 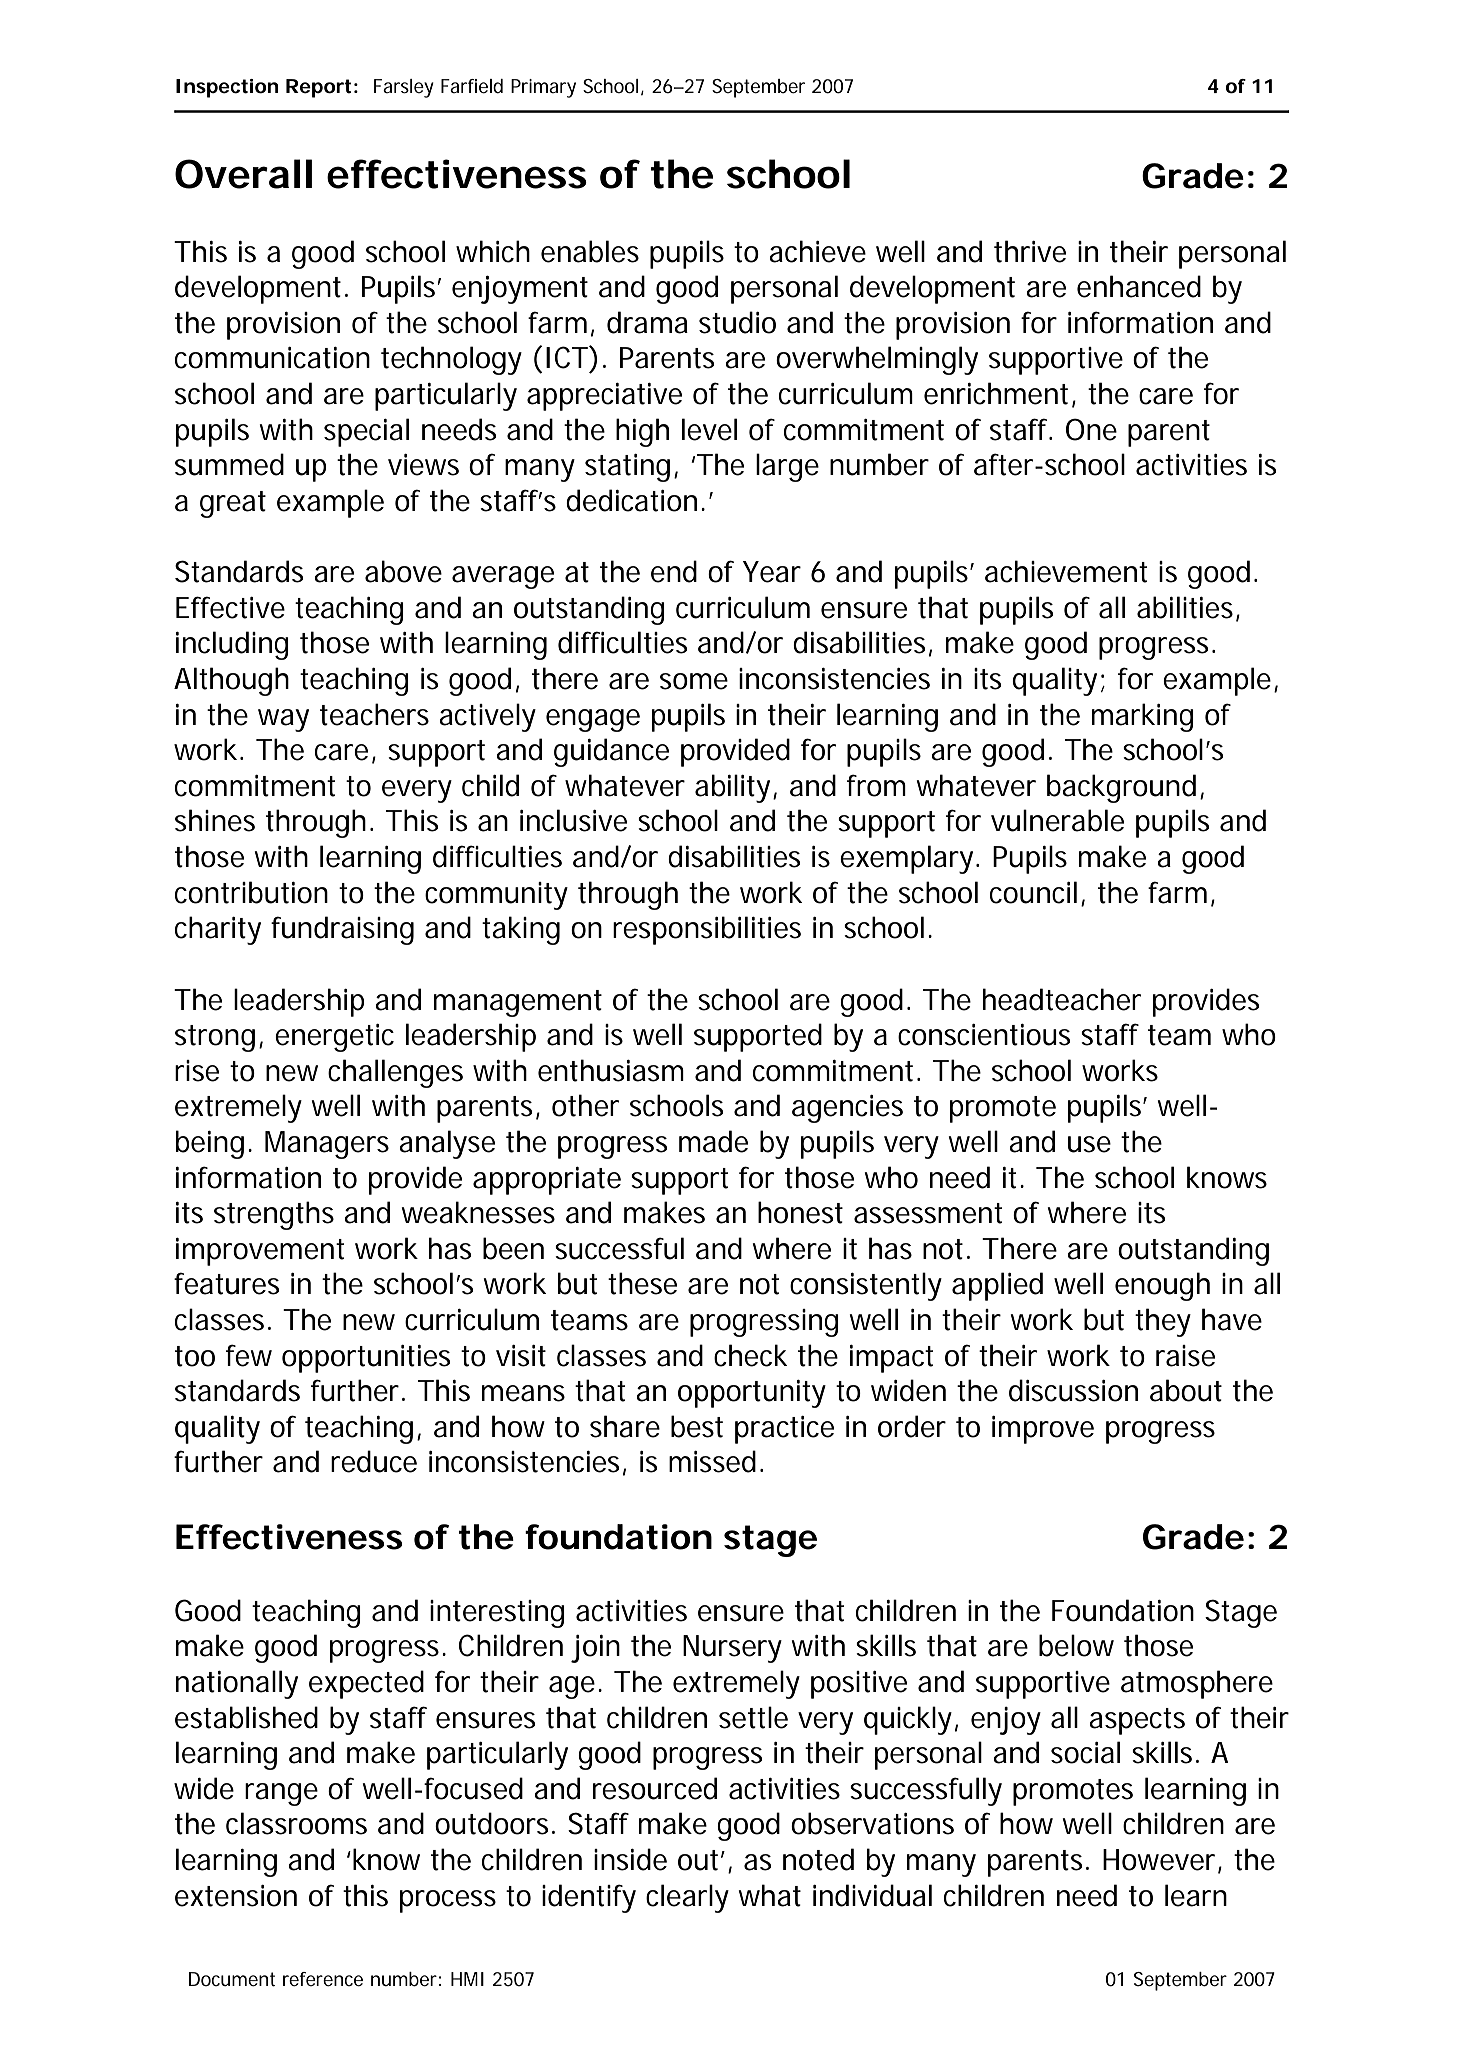 What do you see at coordinates (1030, 251) in the image?
I see `thrive` at bounding box center [1030, 251].
